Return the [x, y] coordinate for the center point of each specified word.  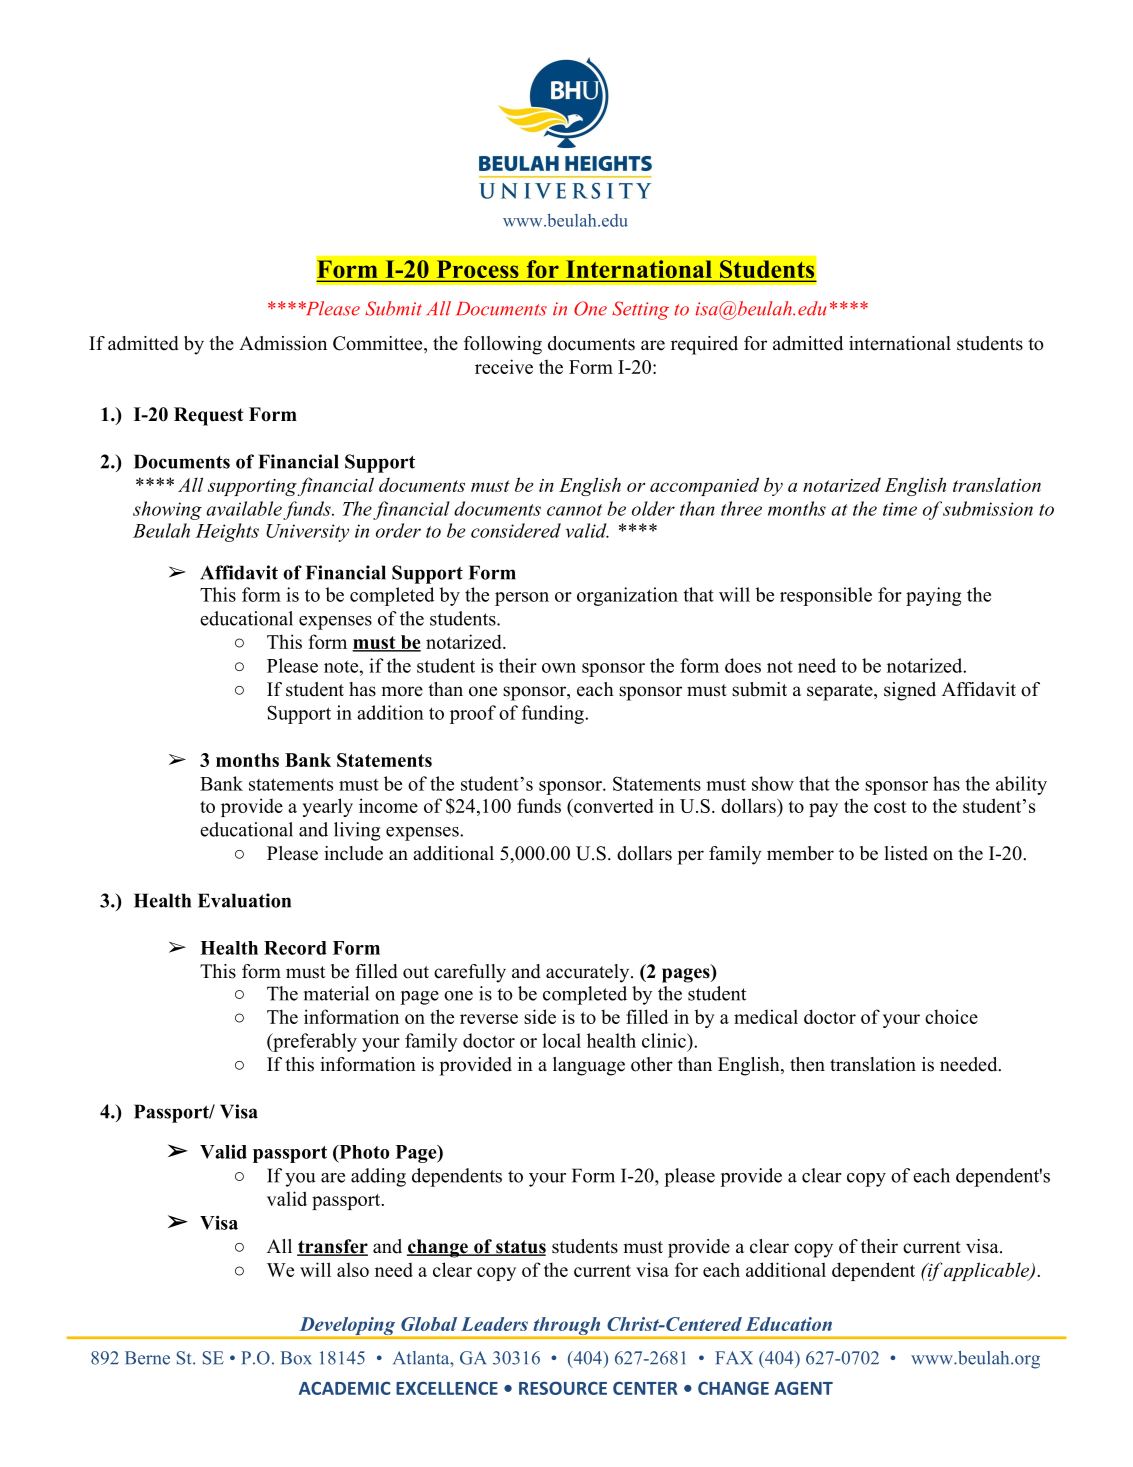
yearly [327, 807]
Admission [283, 343]
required [704, 345]
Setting [640, 310]
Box [296, 1358]
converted [613, 805]
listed [906, 853]
